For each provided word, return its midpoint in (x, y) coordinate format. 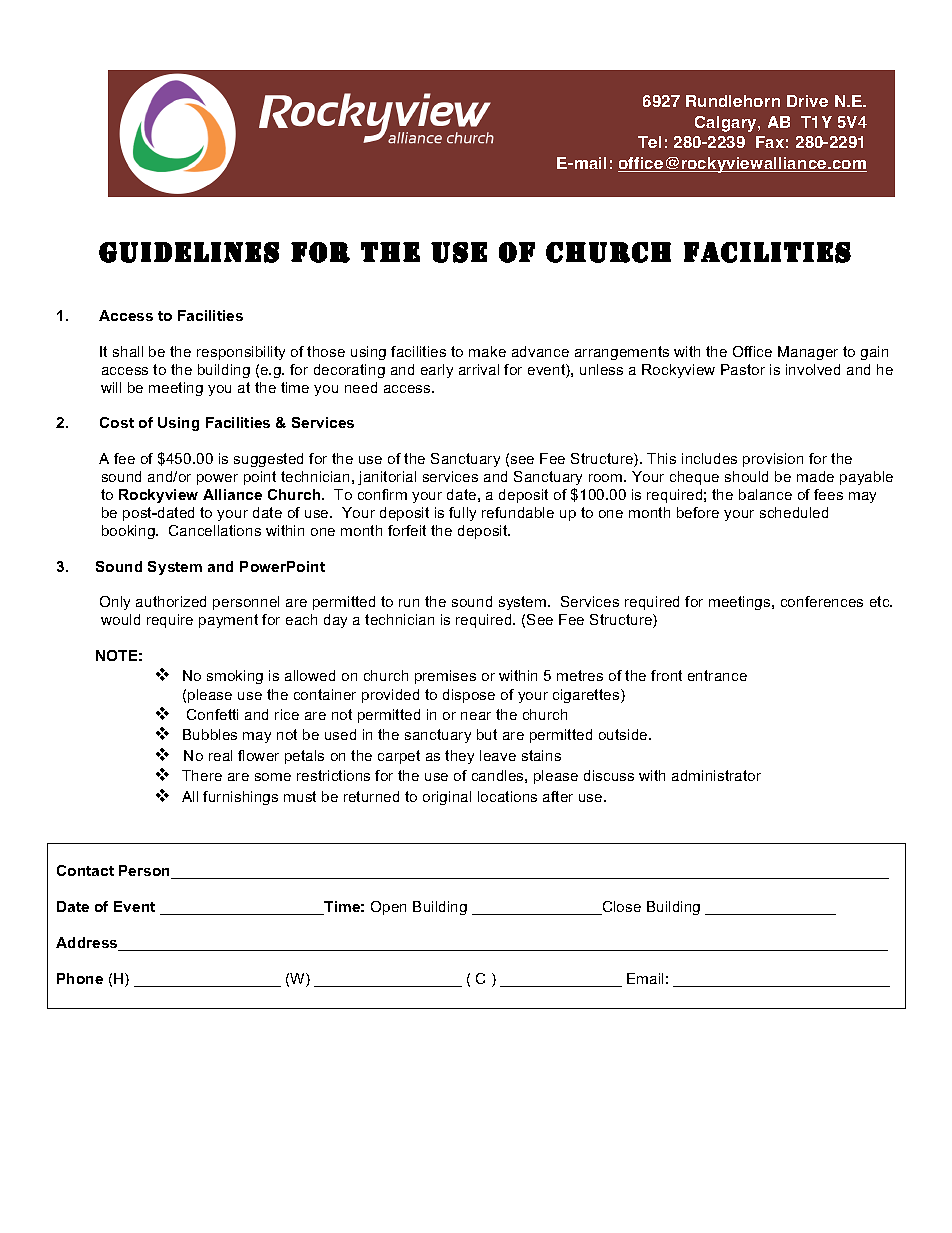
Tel (649, 142)
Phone (80, 978)
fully (462, 514)
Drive (807, 101)
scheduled (794, 512)
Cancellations (215, 530)
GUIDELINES (189, 252)
